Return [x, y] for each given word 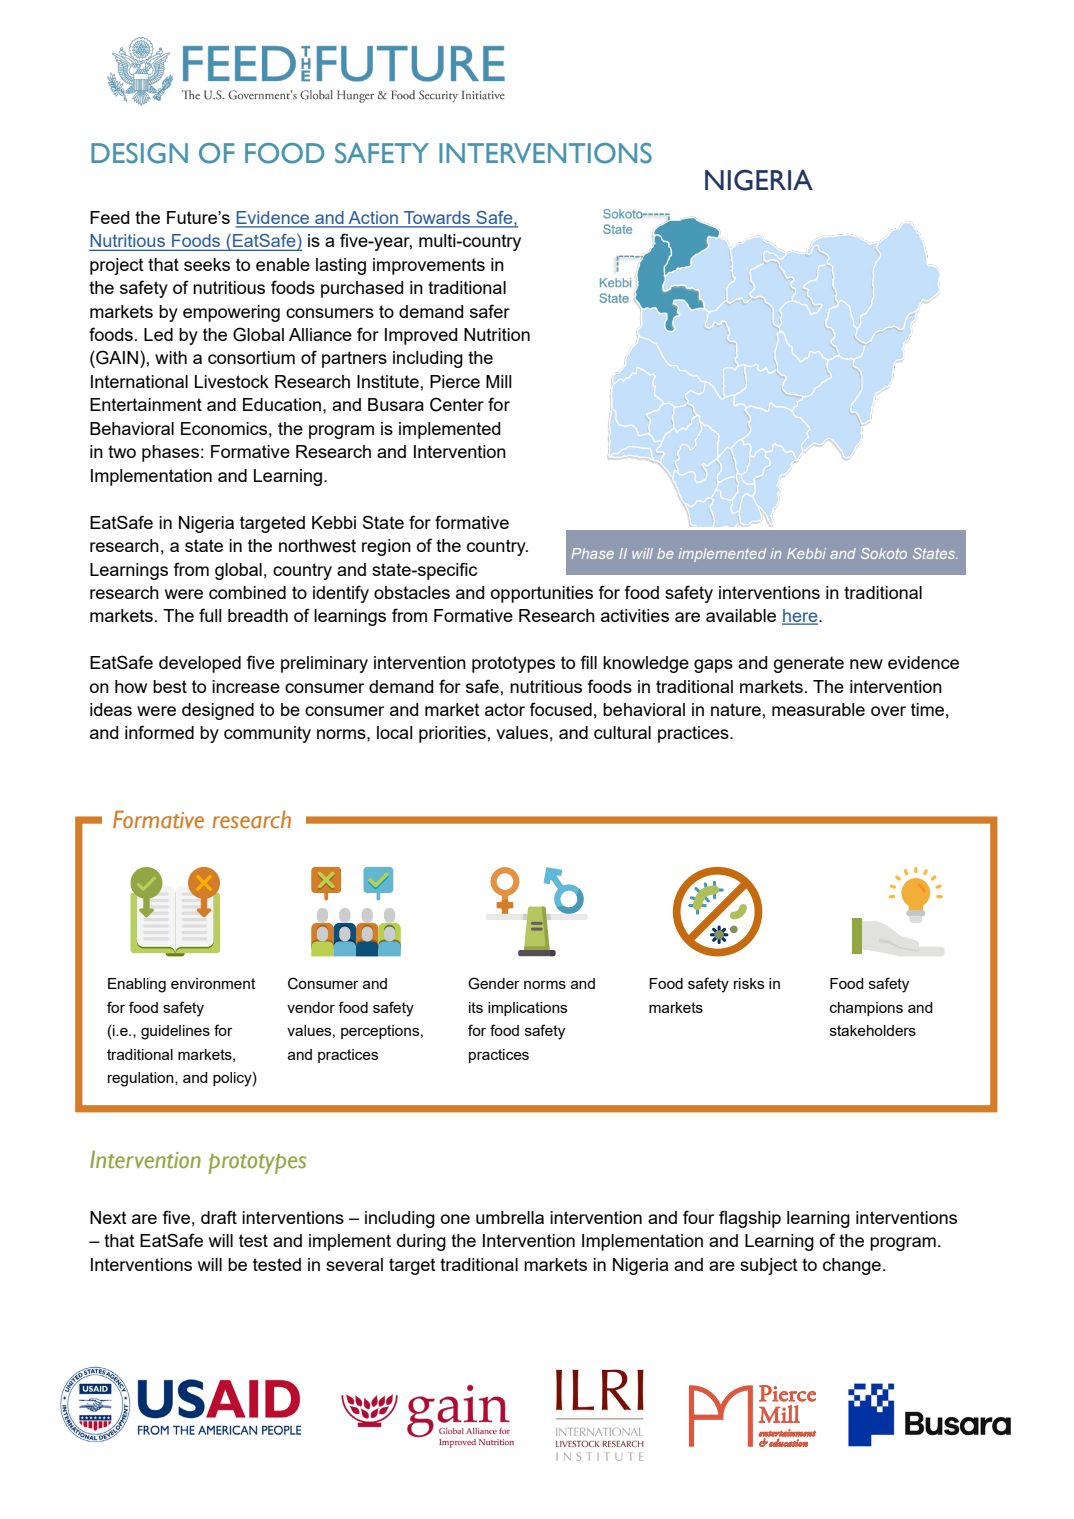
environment [213, 983]
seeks [207, 264]
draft [219, 1217]
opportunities [542, 594]
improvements [429, 266]
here [801, 617]
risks [749, 983]
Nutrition [497, 334]
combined [247, 592]
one [455, 1219]
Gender [494, 983]
